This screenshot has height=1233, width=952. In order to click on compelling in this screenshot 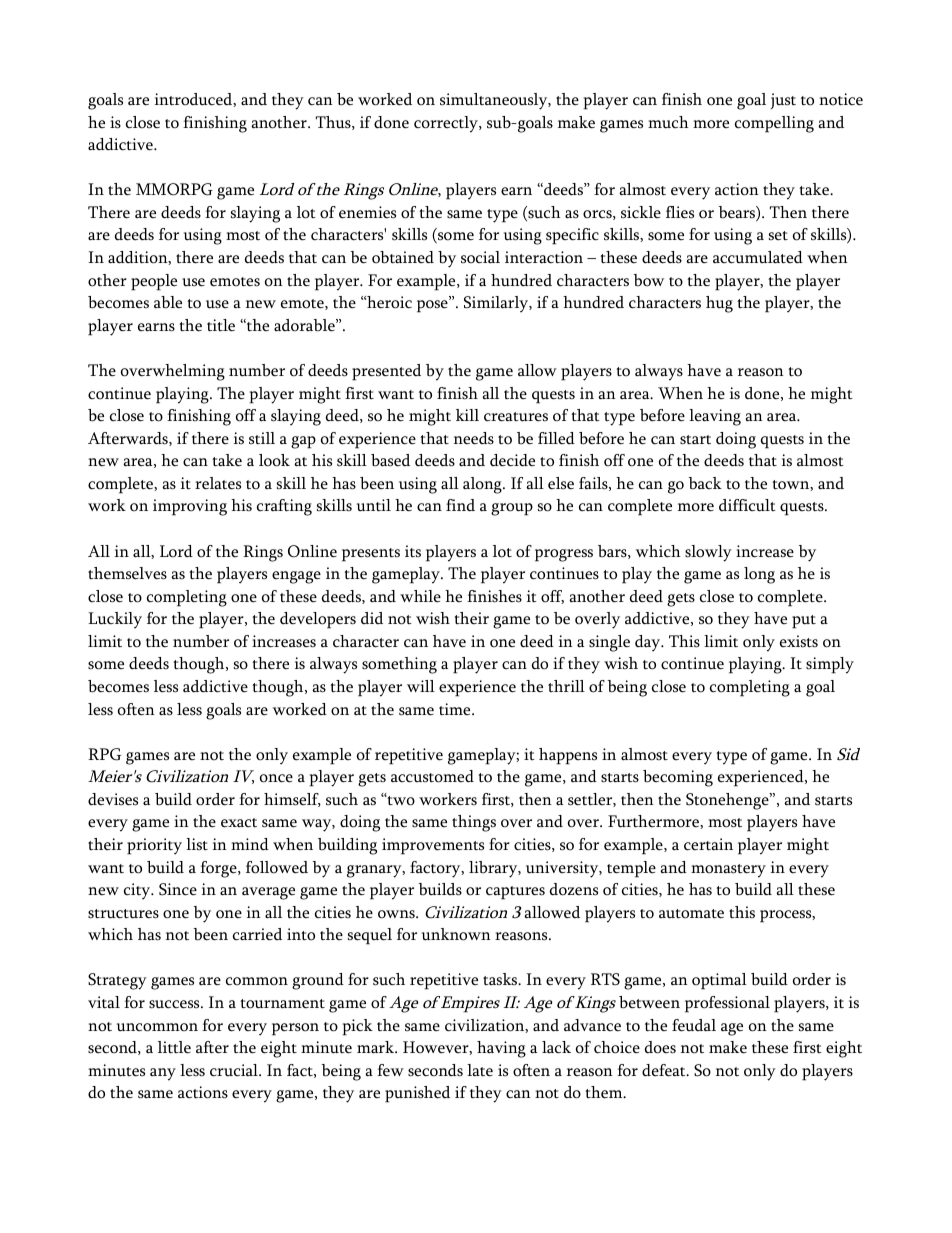, I will do `click(774, 124)`.
